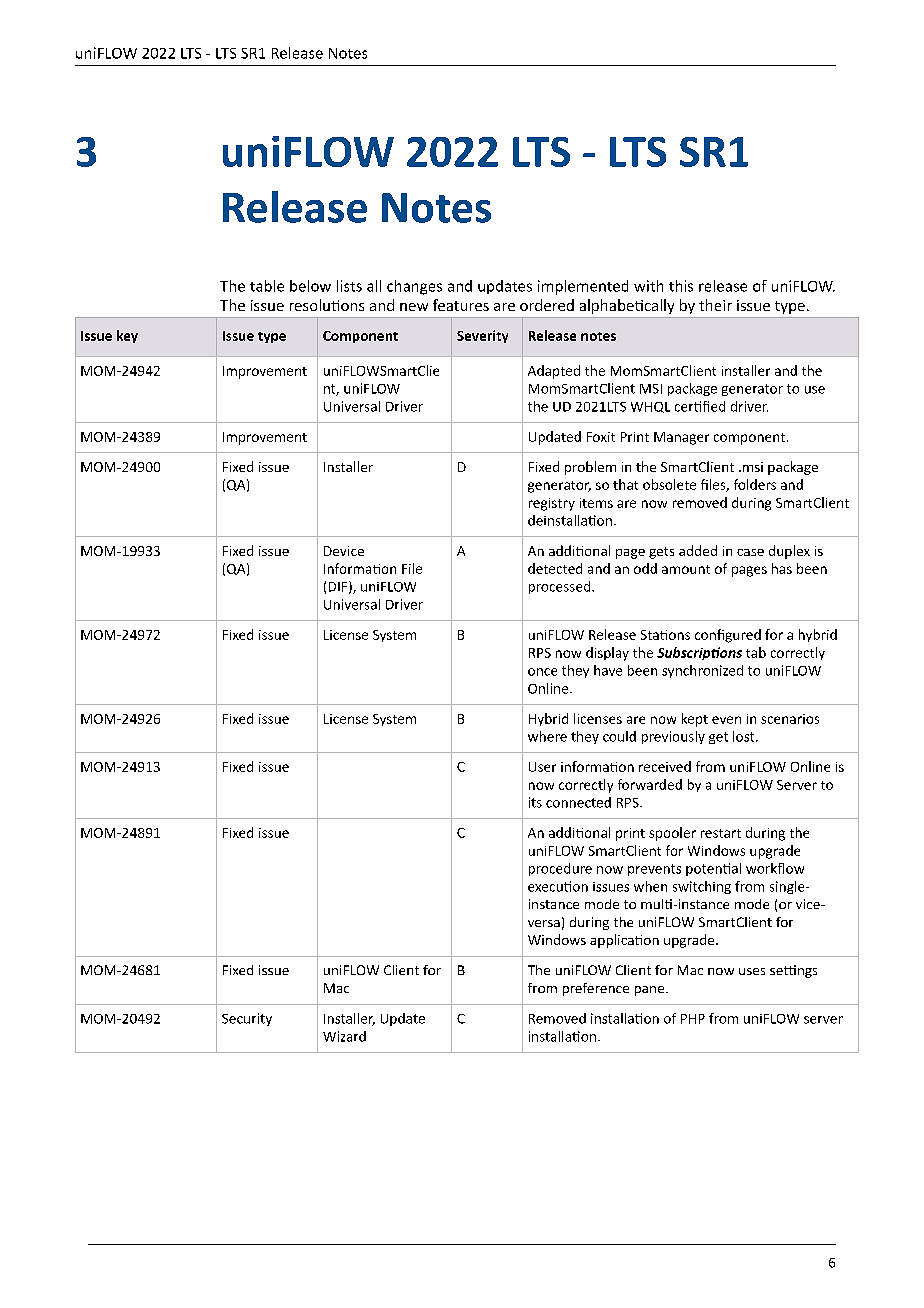 The image size is (924, 1308). I want to click on their, so click(715, 305).
